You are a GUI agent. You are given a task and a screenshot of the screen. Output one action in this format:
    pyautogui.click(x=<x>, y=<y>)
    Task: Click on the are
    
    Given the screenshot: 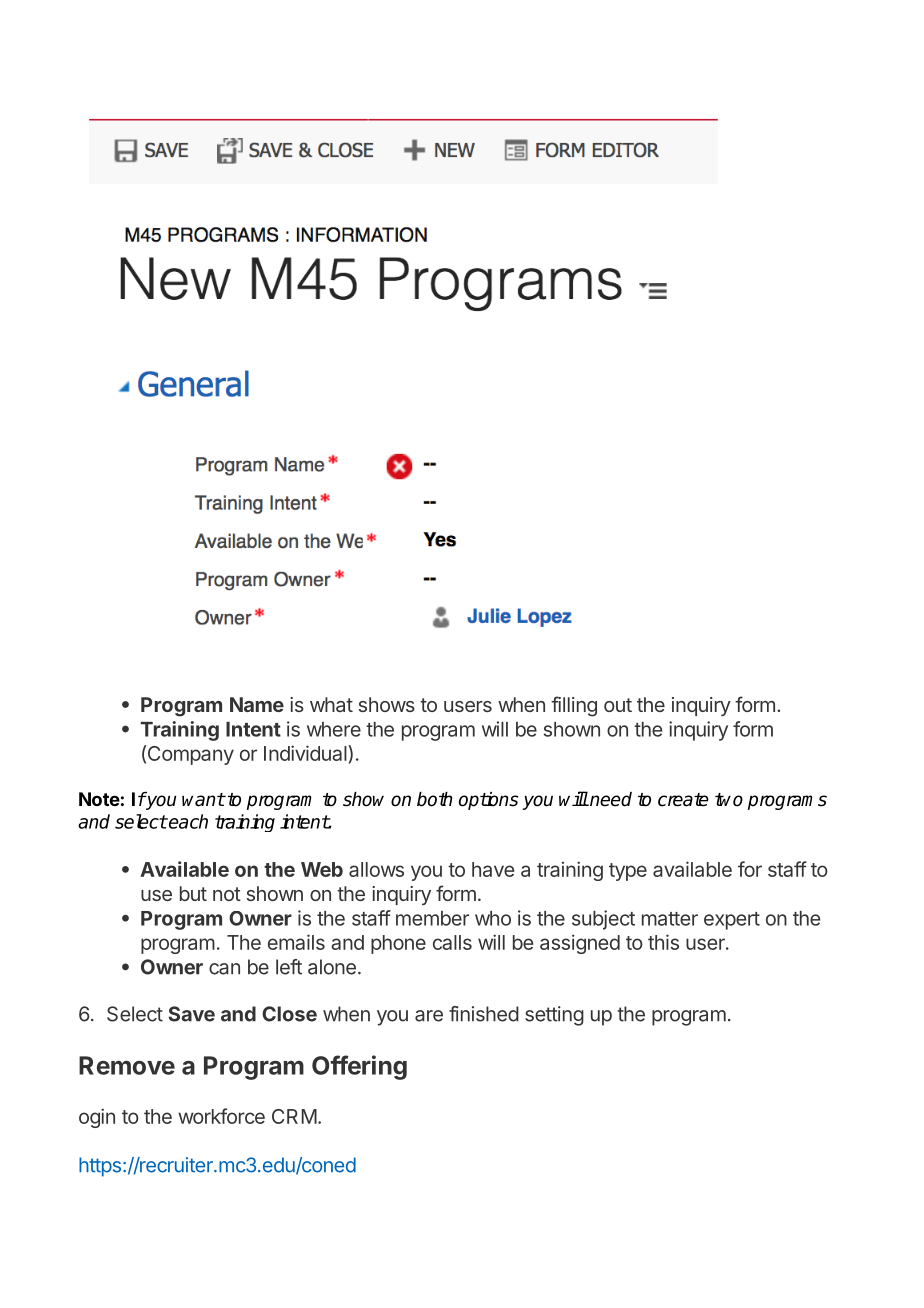 What is the action you would take?
    pyautogui.click(x=429, y=1016)
